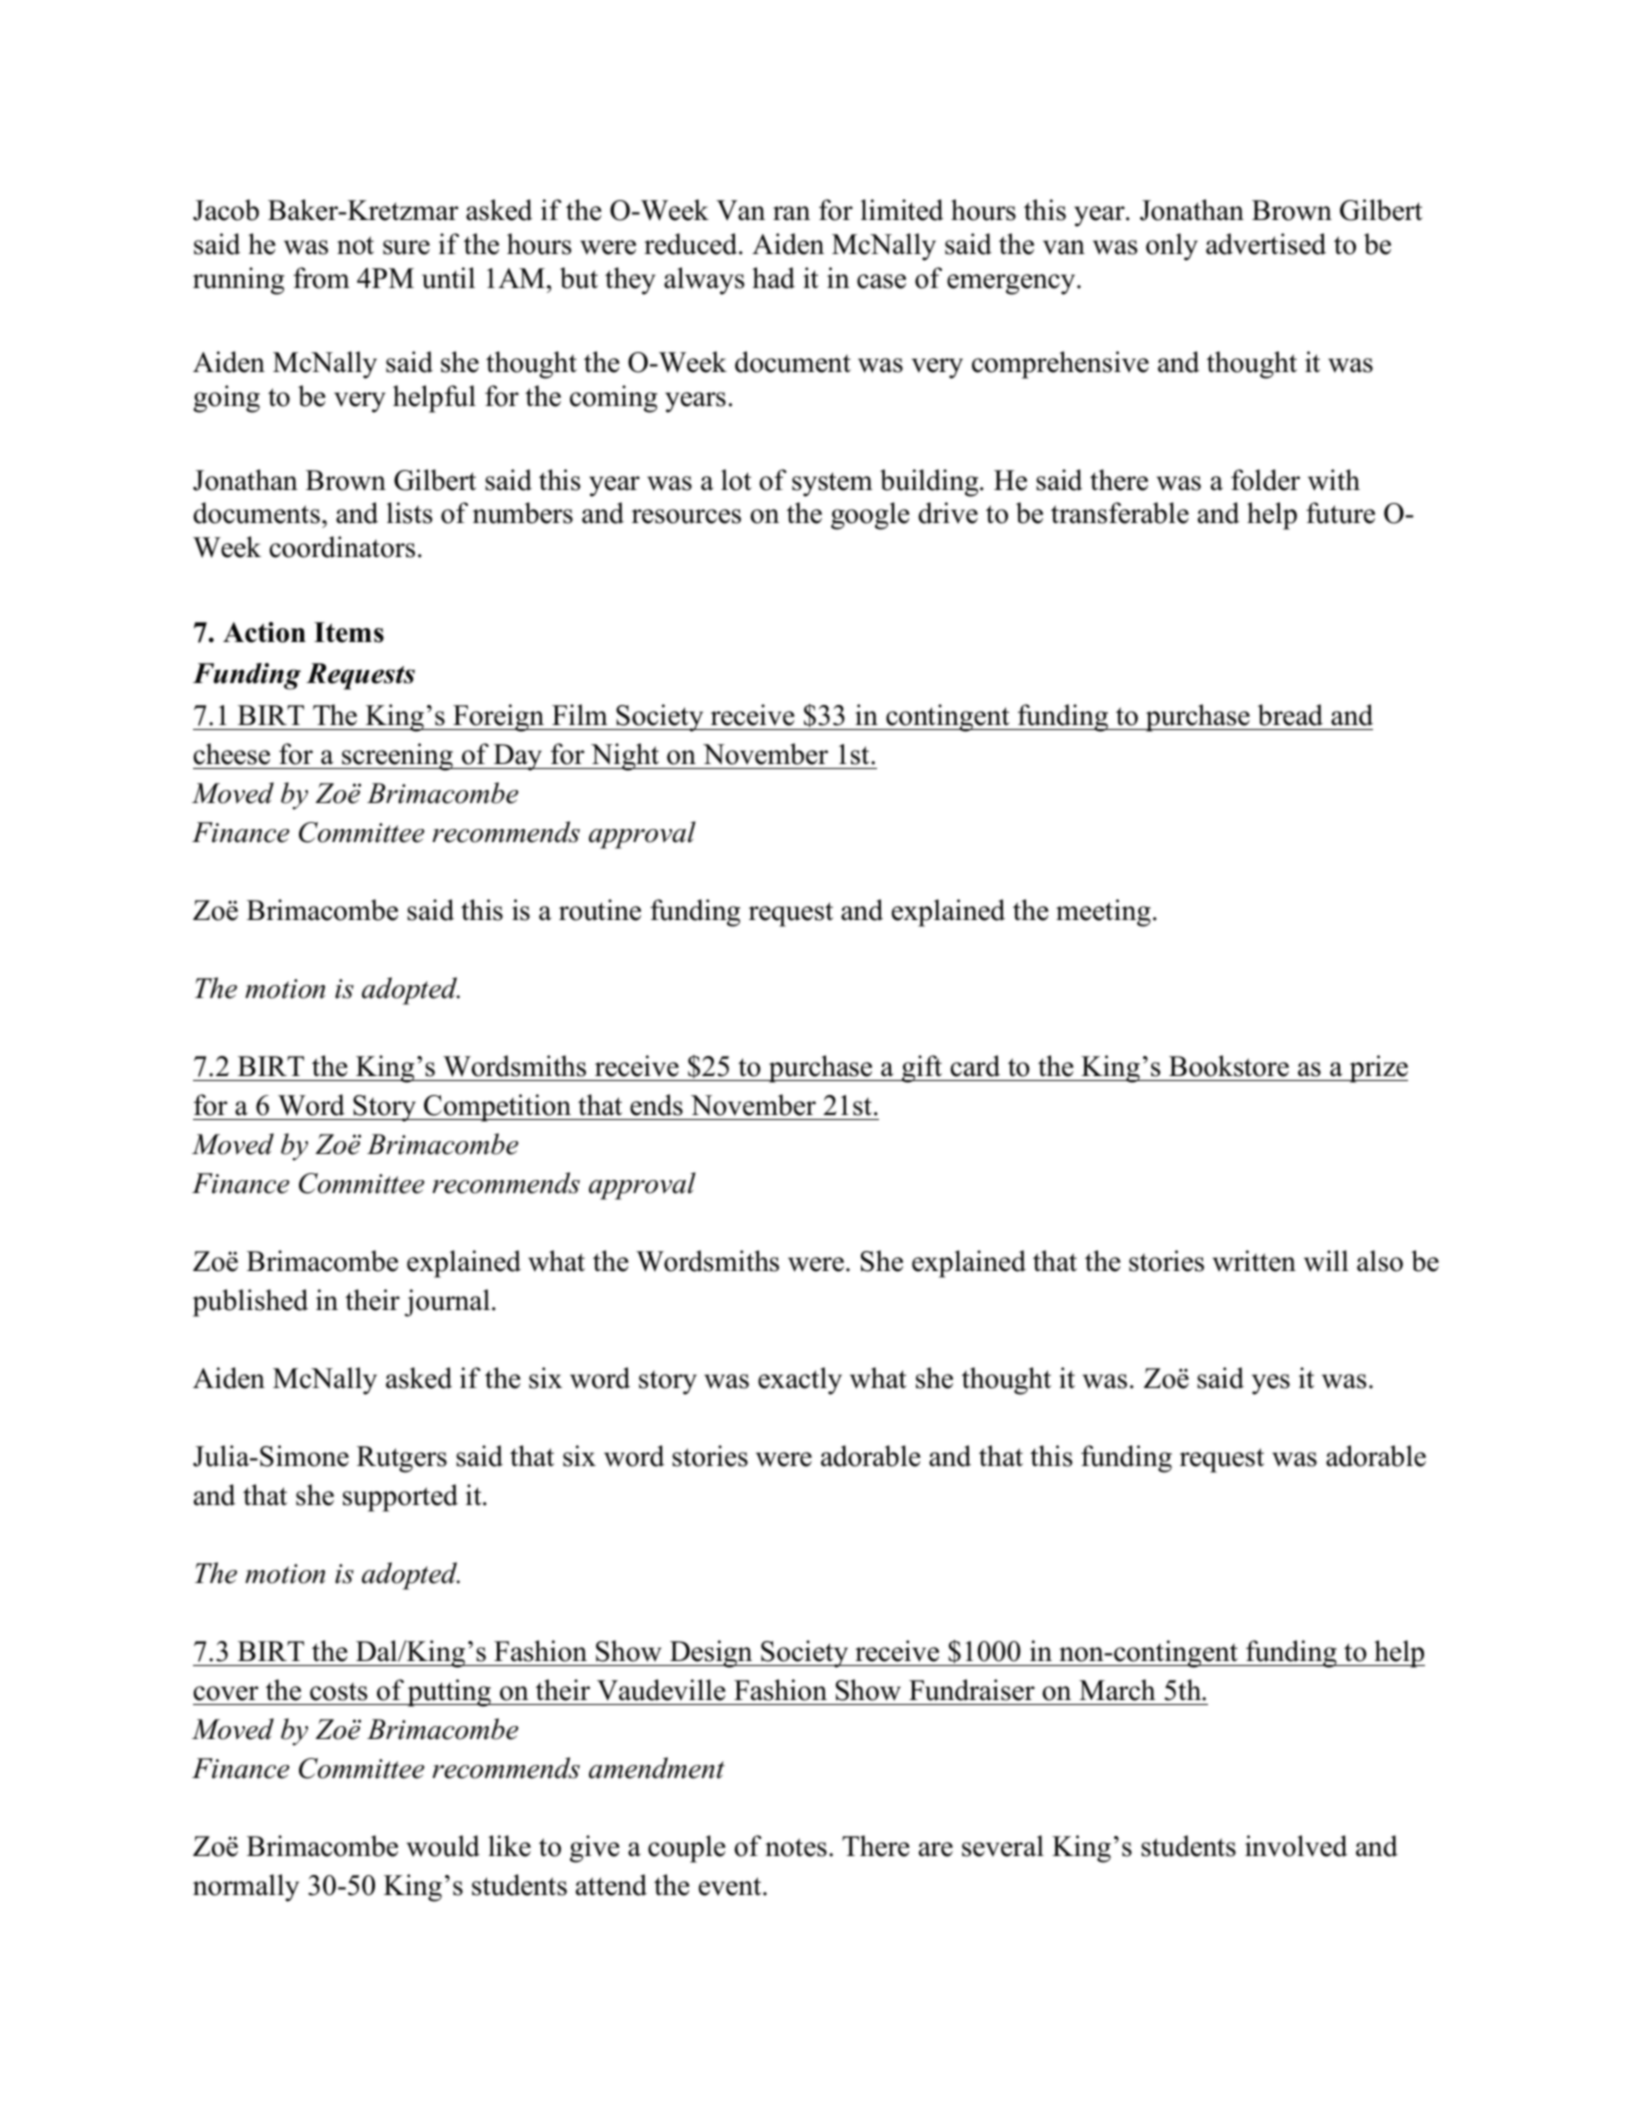  What do you see at coordinates (406, 247) in the document?
I see `sure` at bounding box center [406, 247].
